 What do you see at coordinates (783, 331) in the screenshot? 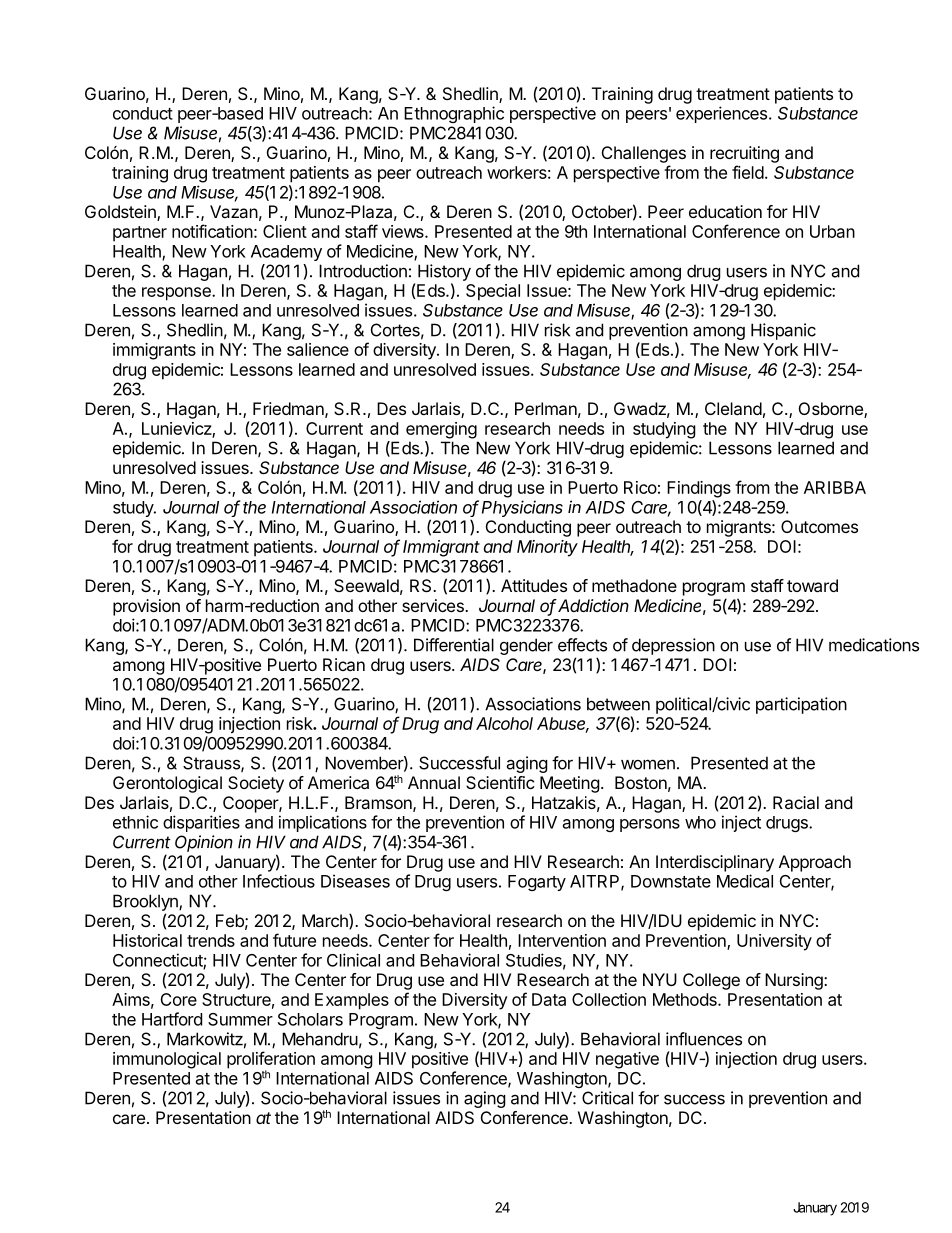
I see `Hispanic` at bounding box center [783, 331].
